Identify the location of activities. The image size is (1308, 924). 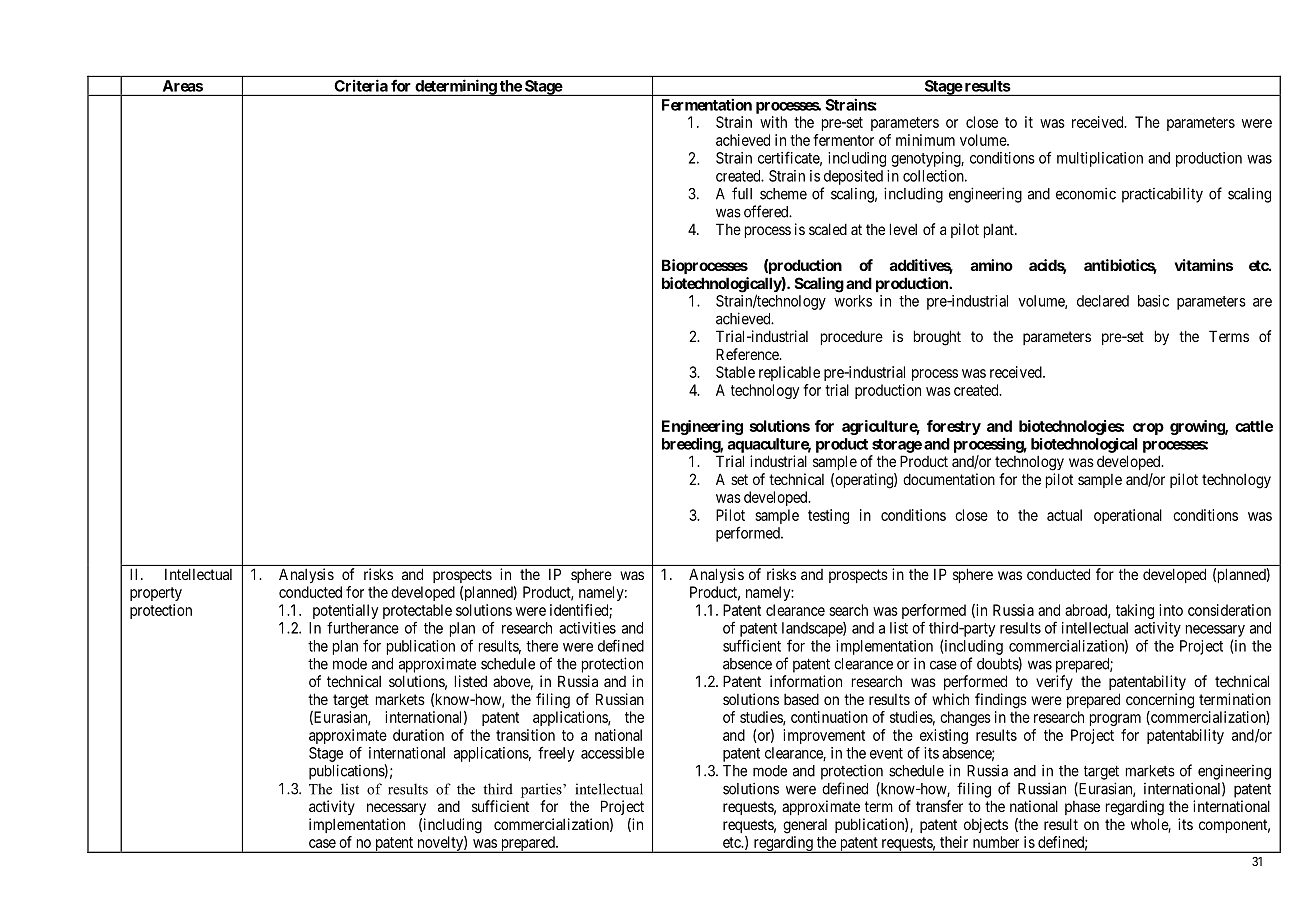
(587, 628).
